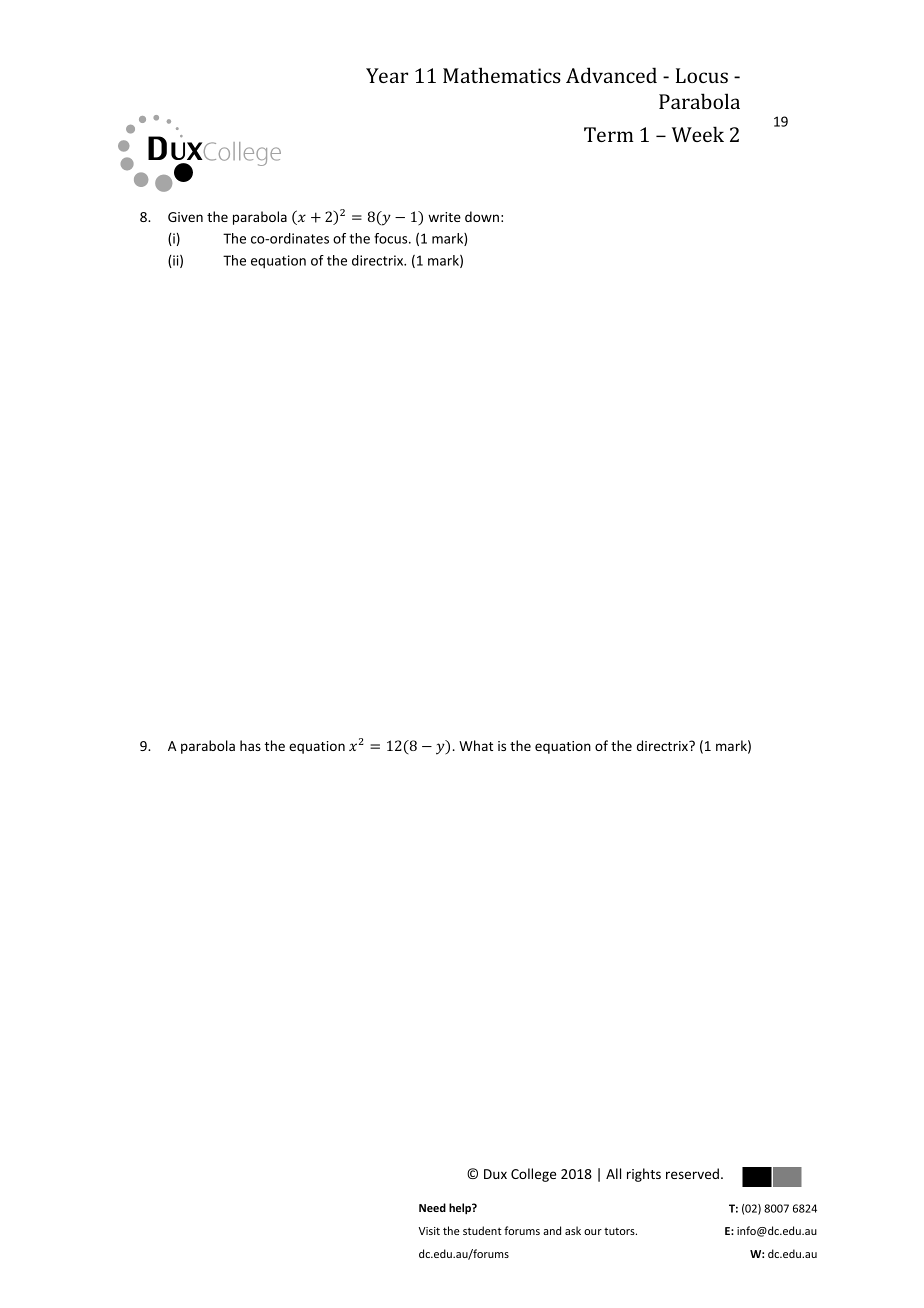 The height and width of the screenshot is (1308, 924). What do you see at coordinates (185, 217) in the screenshot?
I see `Given` at bounding box center [185, 217].
